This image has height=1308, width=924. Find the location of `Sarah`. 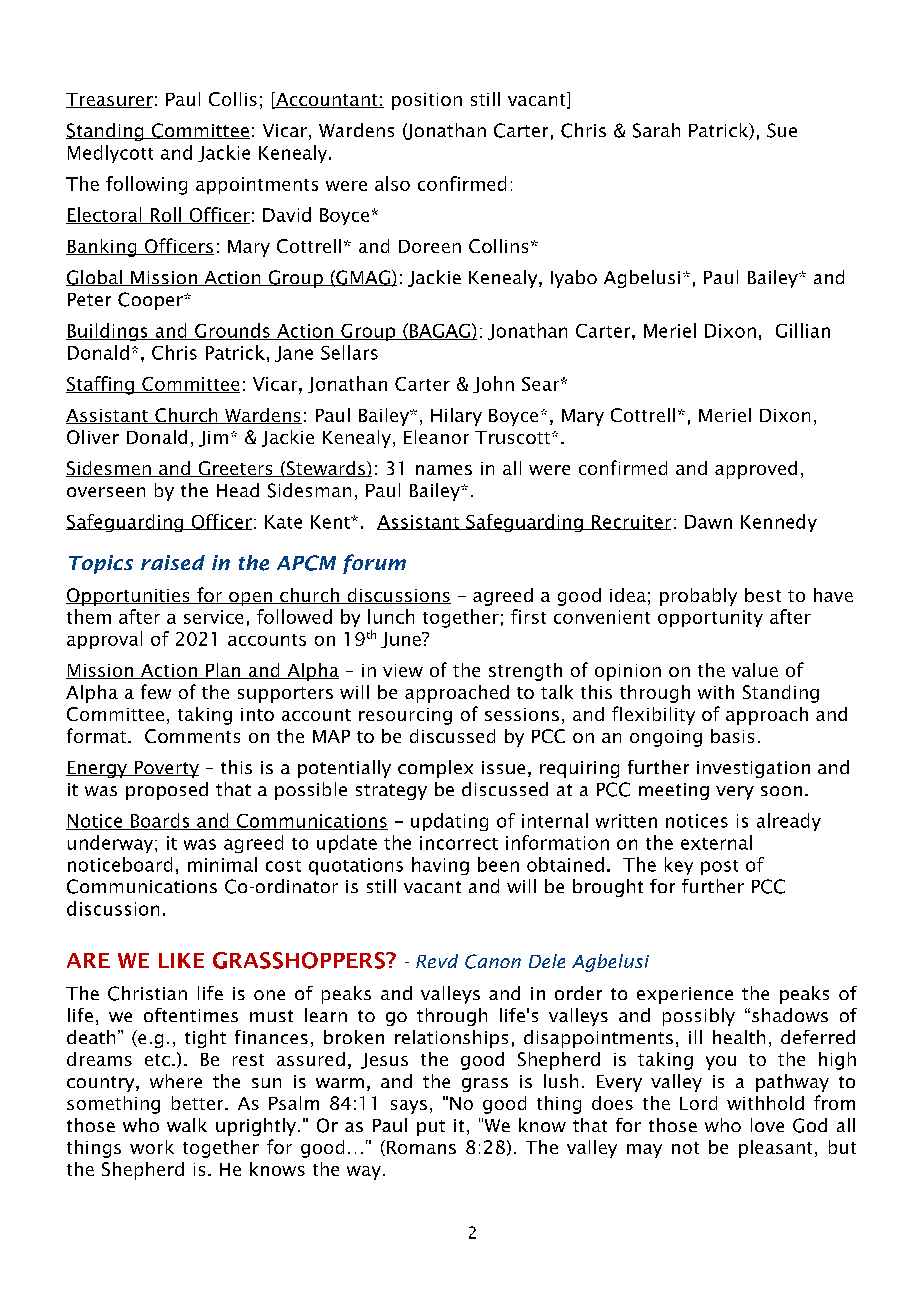

Sarah is located at coordinates (656, 130).
